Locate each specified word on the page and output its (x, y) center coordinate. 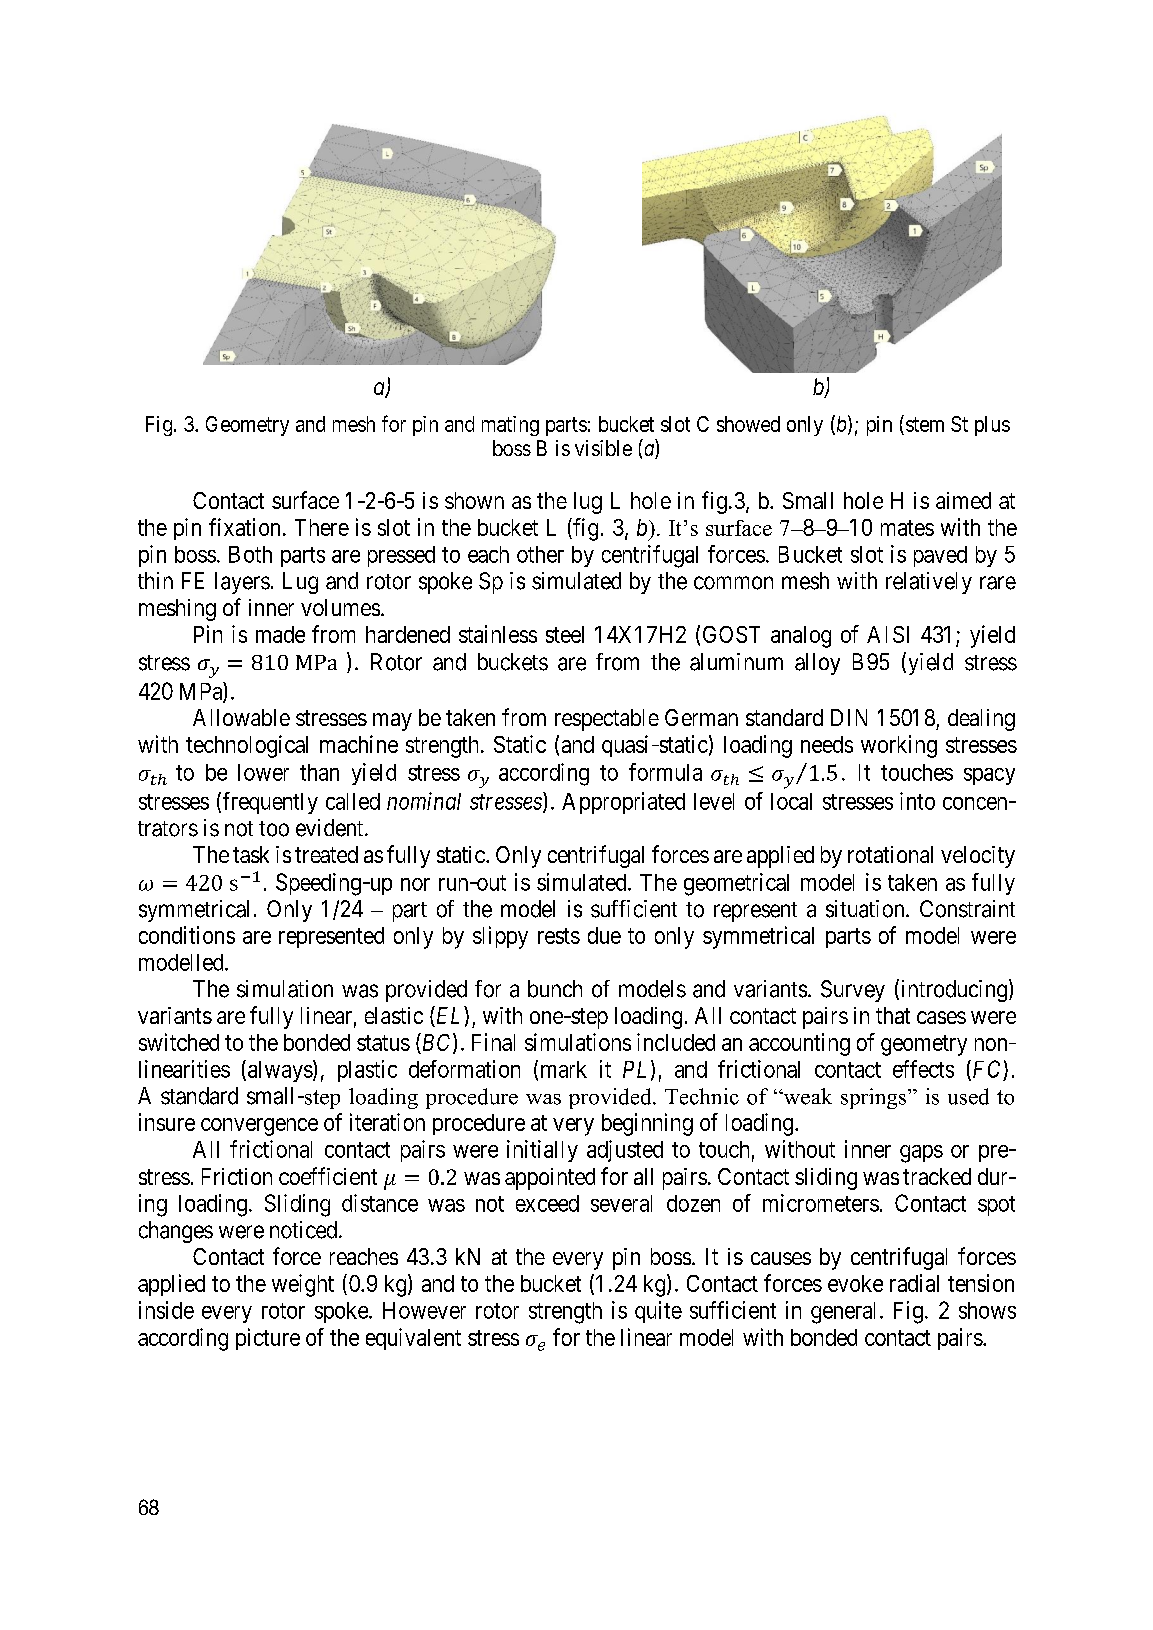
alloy (817, 664)
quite (658, 1312)
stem (925, 424)
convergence (259, 1127)
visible (603, 448)
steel (565, 634)
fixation (244, 527)
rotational (890, 854)
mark (564, 1069)
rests (559, 936)
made (280, 634)
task (251, 854)
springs (875, 1098)
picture (268, 1339)
